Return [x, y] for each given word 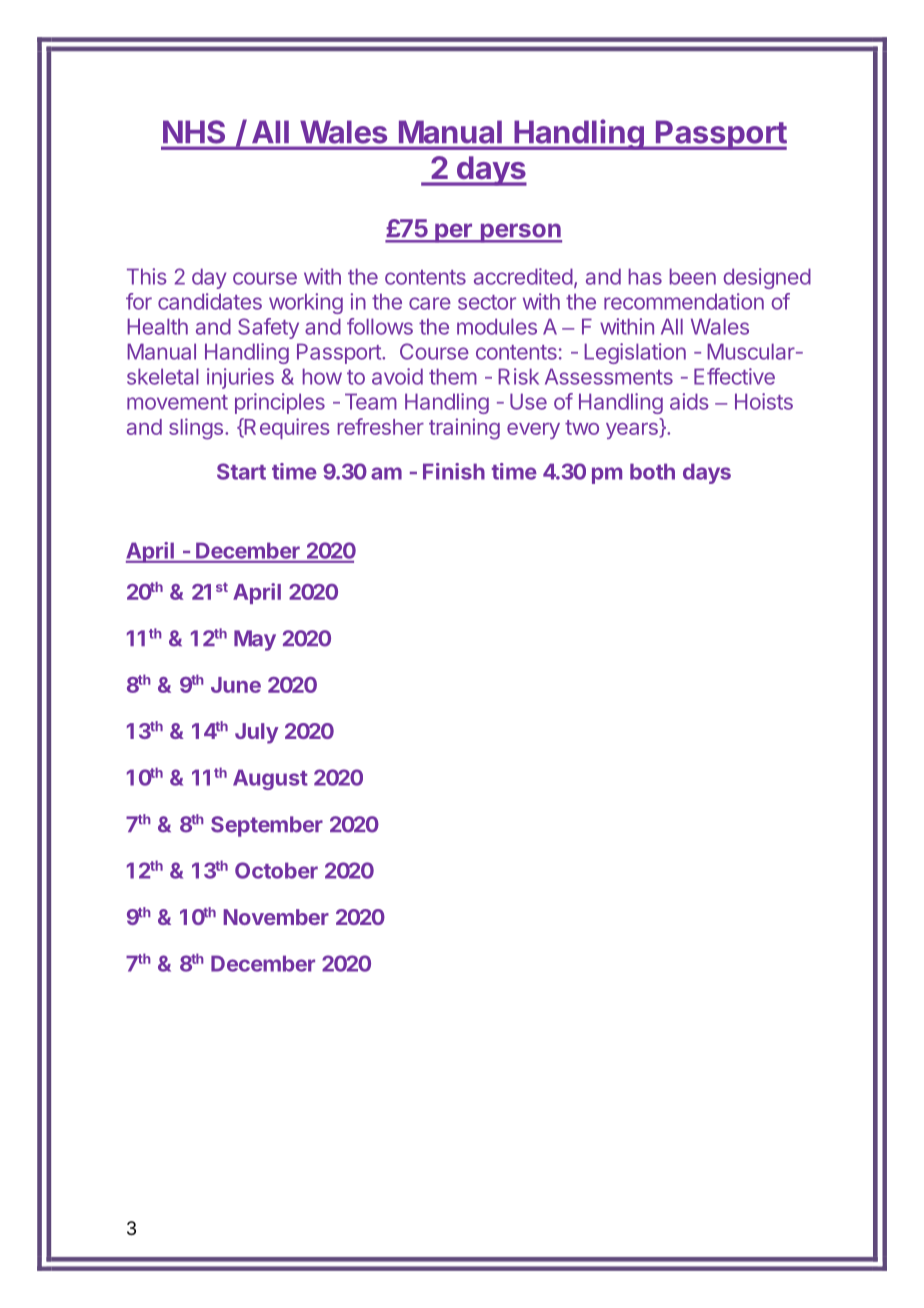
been [693, 276]
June [236, 685]
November [276, 917]
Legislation [635, 353]
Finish [454, 471]
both [652, 471]
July [257, 733]
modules [497, 326]
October [276, 870]
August [270, 779]
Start [241, 471]
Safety [268, 328]
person [520, 233]
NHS [194, 131]
